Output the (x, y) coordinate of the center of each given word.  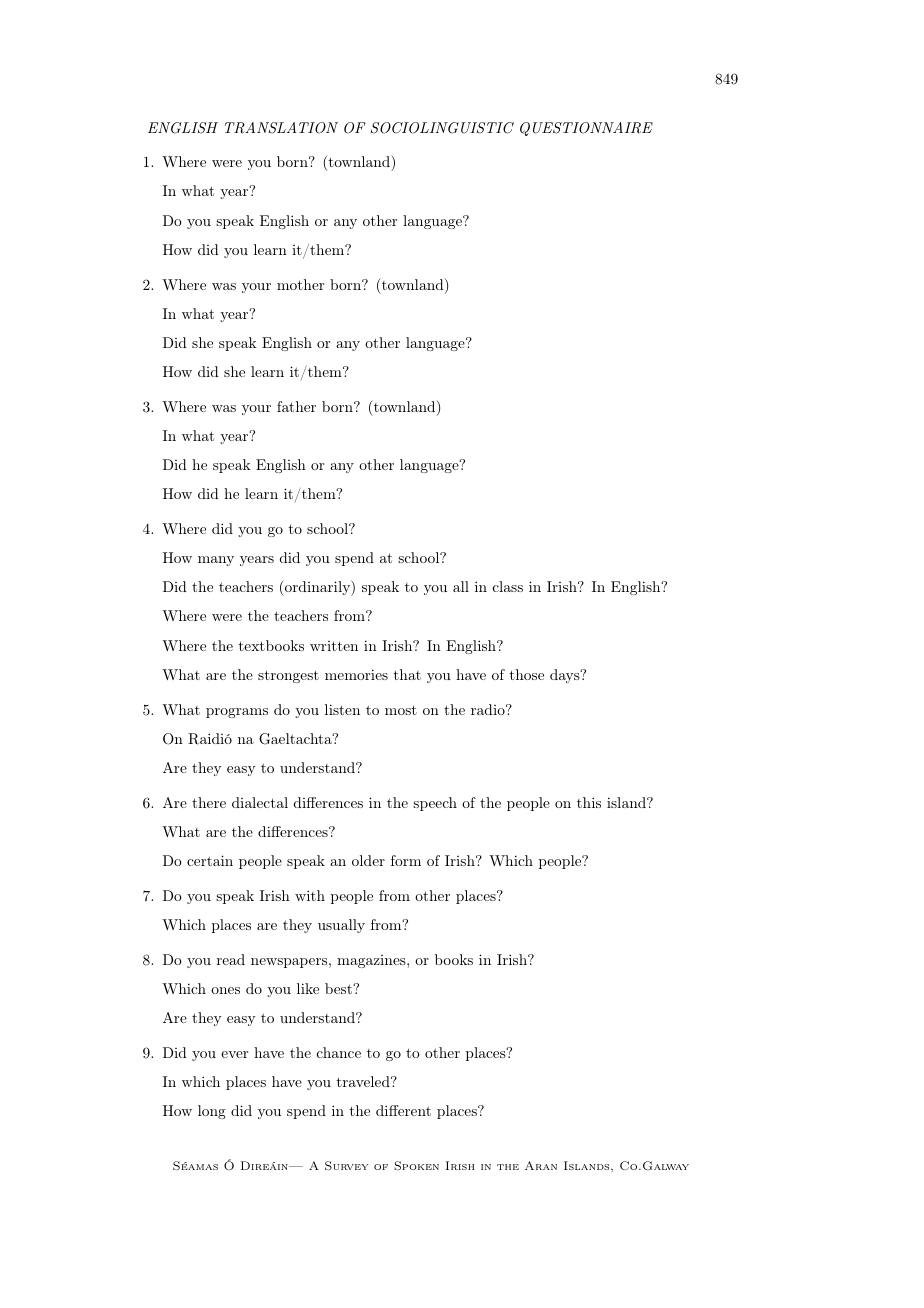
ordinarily (317, 588)
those (526, 674)
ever (234, 1054)
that (407, 674)
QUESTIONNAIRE (586, 129)
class (508, 586)
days (565, 676)
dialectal (260, 802)
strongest (288, 676)
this (589, 802)
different (403, 1110)
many (216, 561)
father (296, 406)
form (406, 860)
